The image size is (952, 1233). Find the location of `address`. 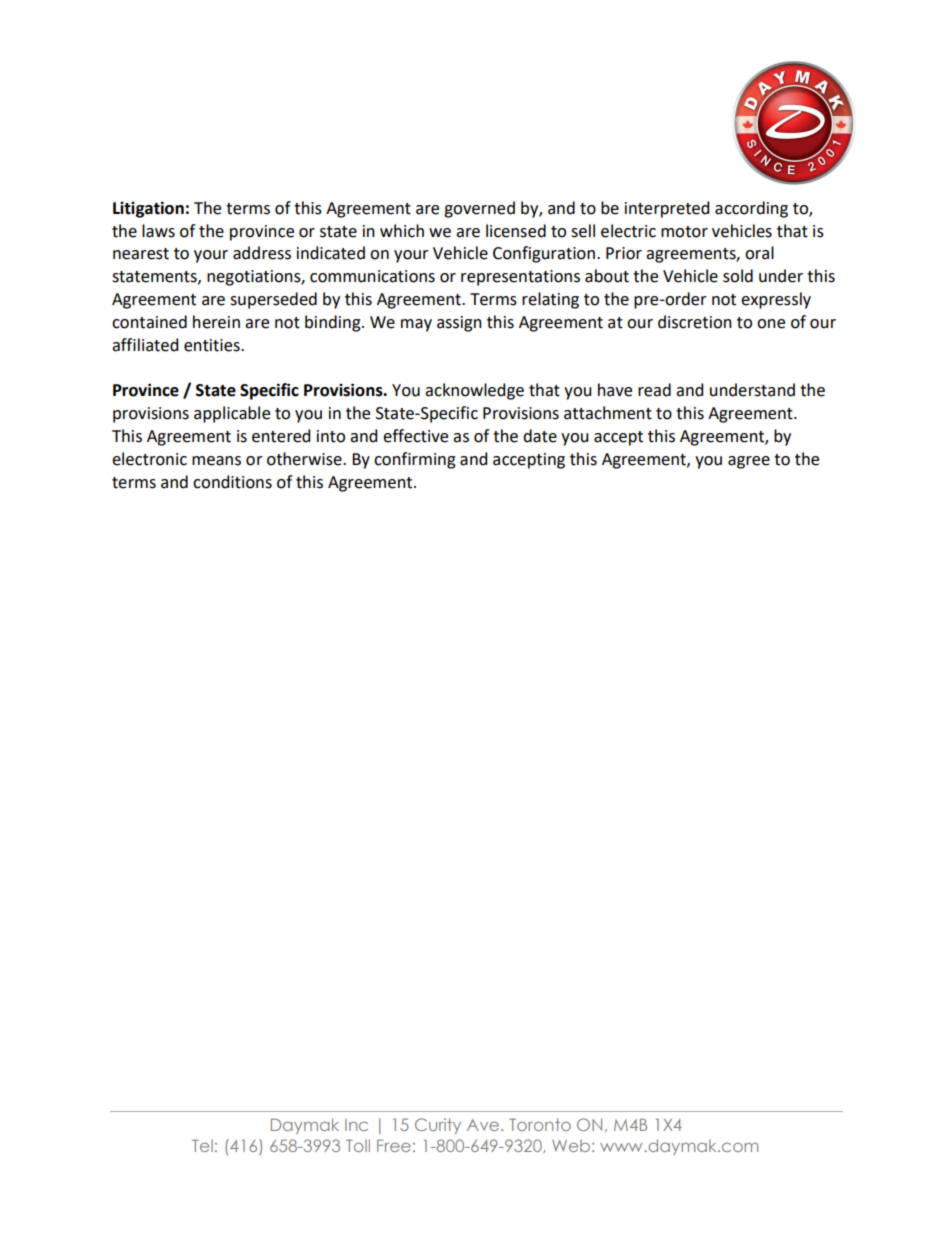

address is located at coordinates (262, 253).
